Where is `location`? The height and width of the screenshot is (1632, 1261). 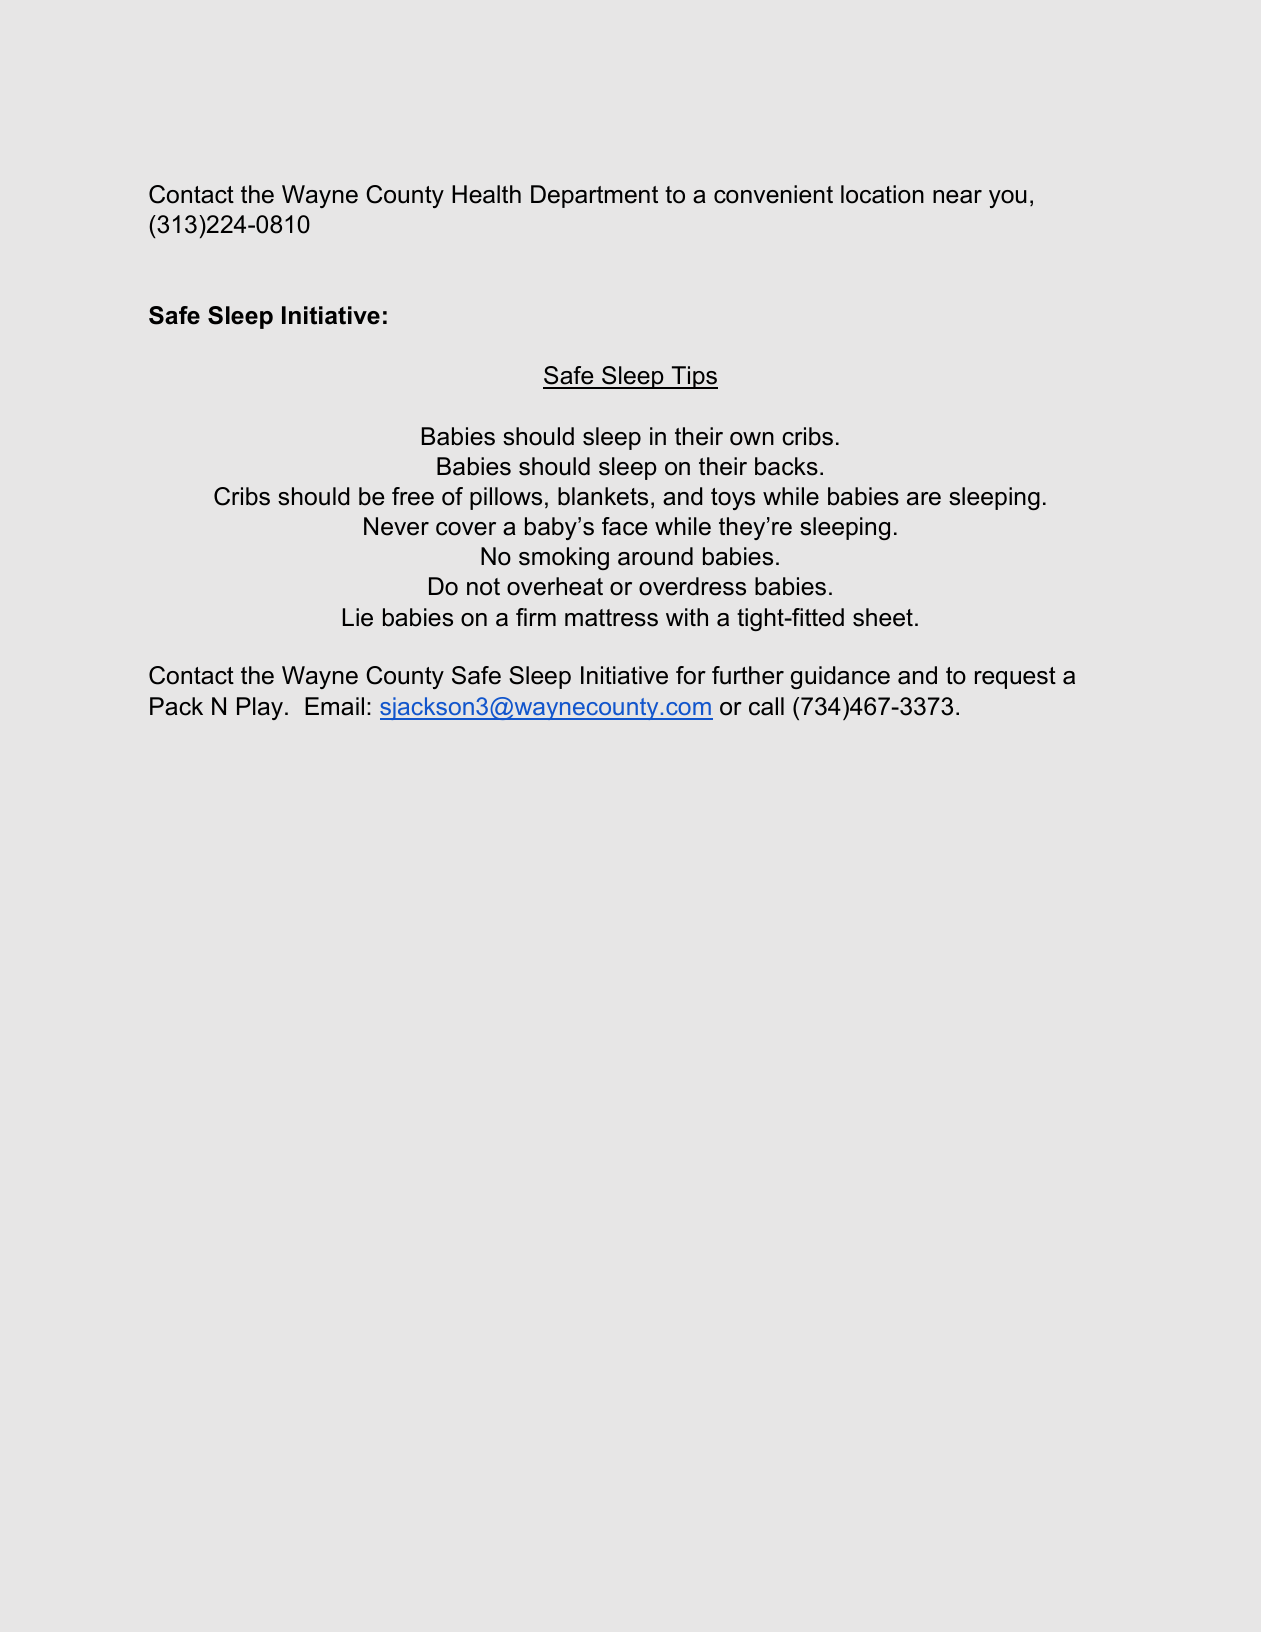 location is located at coordinates (882, 194).
